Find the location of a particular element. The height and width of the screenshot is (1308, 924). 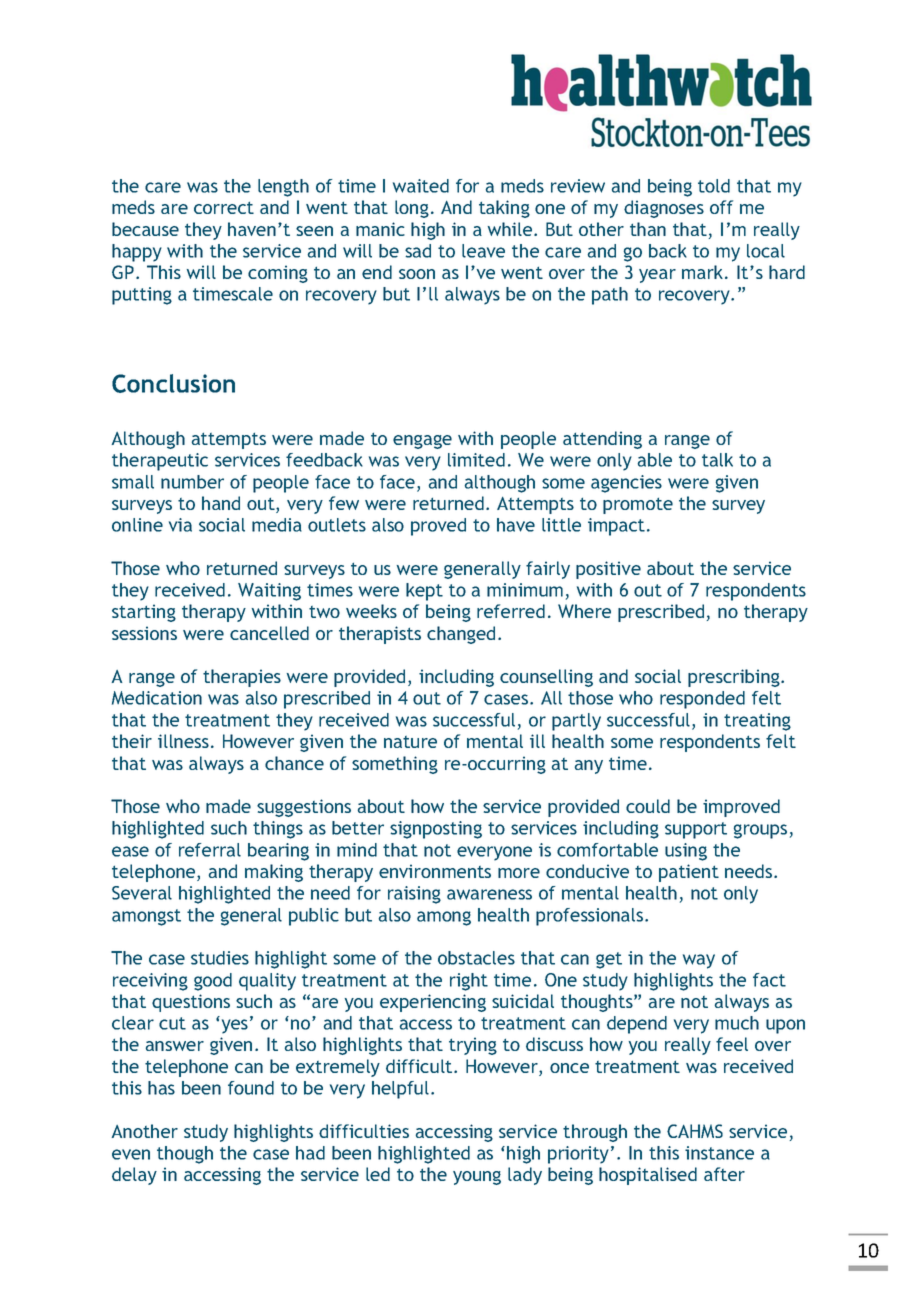

instance is located at coordinates (719, 1153).
